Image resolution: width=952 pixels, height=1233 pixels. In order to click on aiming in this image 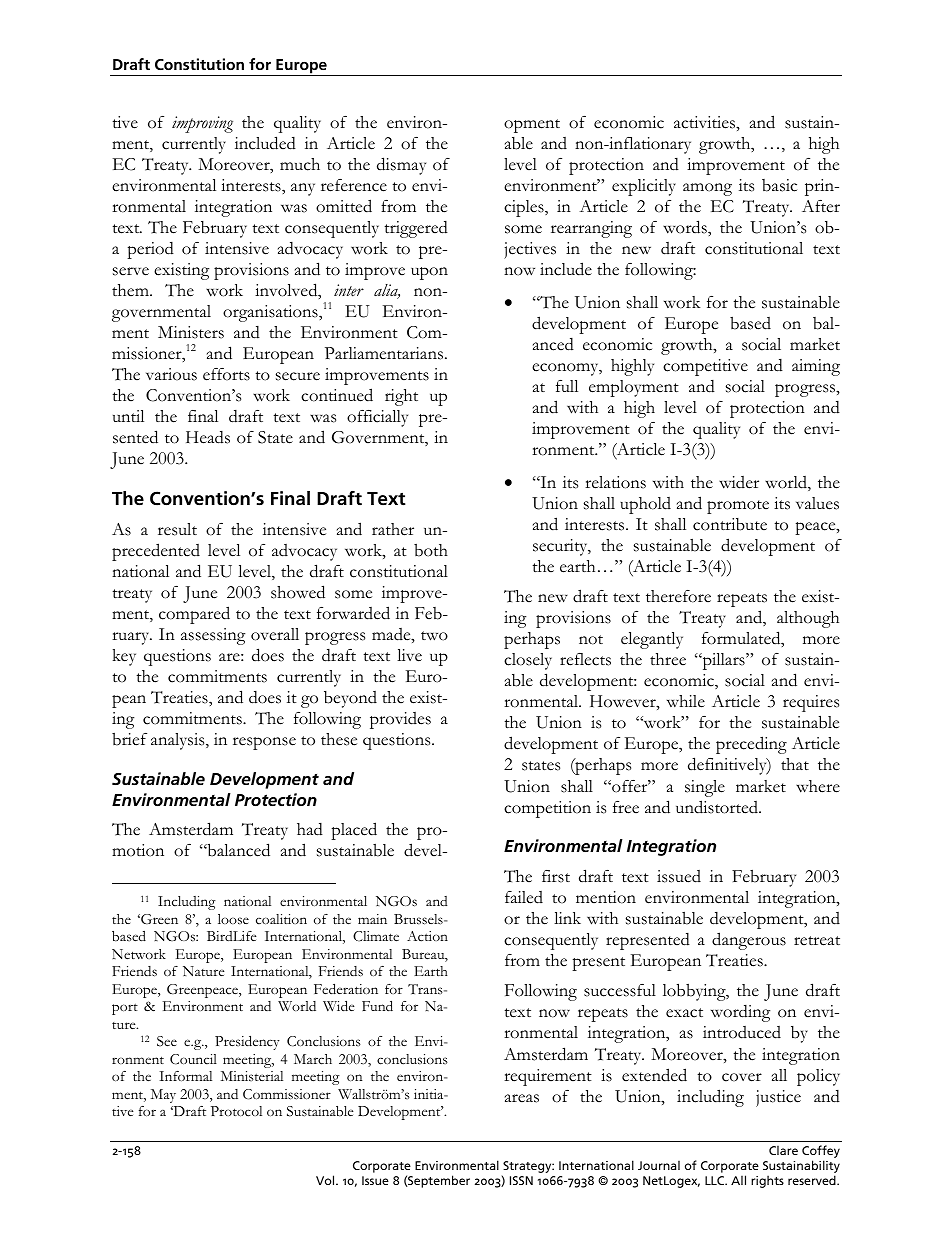, I will do `click(816, 367)`.
